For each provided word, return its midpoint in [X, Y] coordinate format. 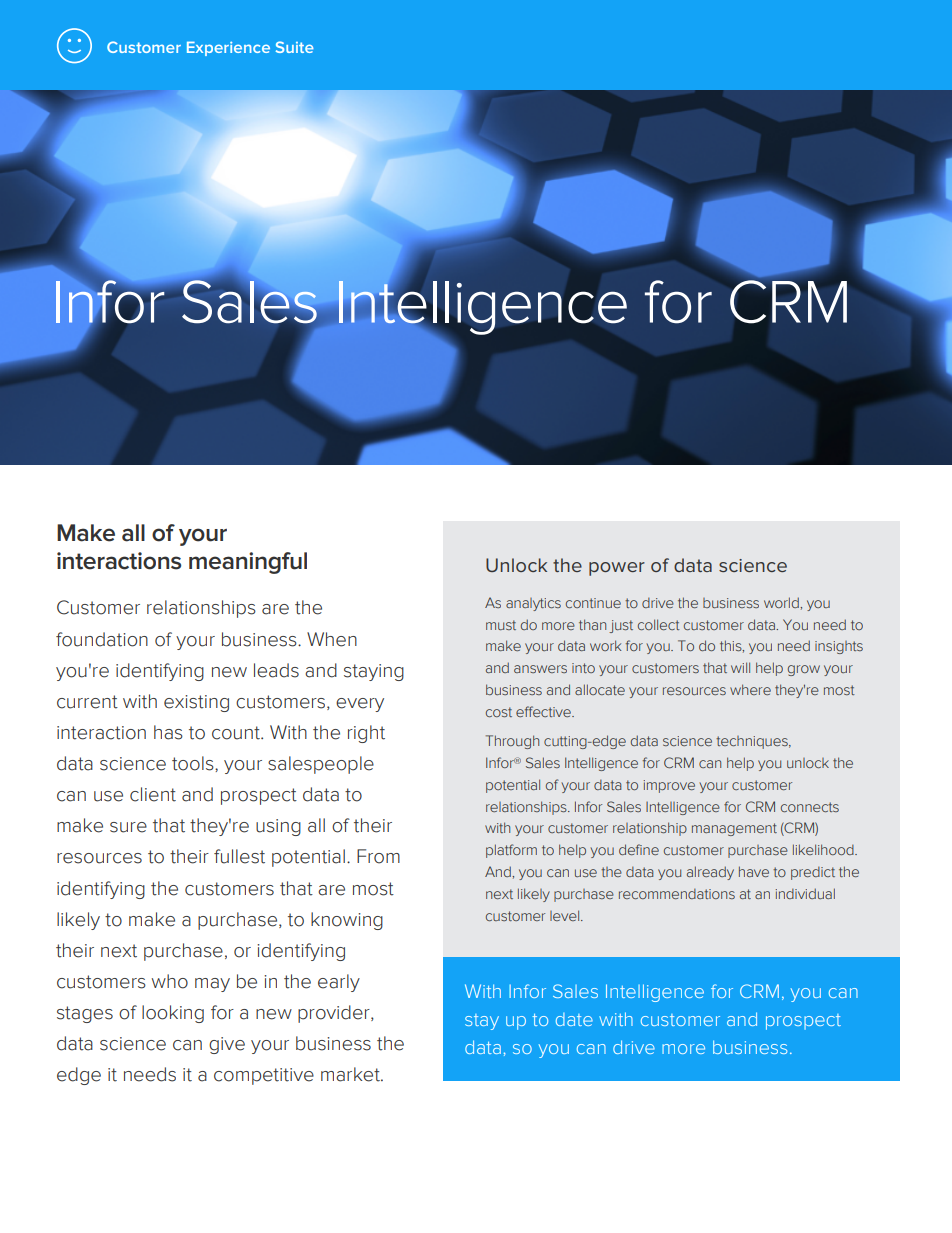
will [740, 667]
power [617, 569]
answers [540, 669]
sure [128, 827]
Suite [295, 47]
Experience [228, 48]
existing [196, 703]
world [782, 602]
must [501, 625]
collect [659, 624]
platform [511, 851]
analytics [533, 604]
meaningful [248, 563]
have [754, 871]
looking [173, 1014]
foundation [102, 639]
